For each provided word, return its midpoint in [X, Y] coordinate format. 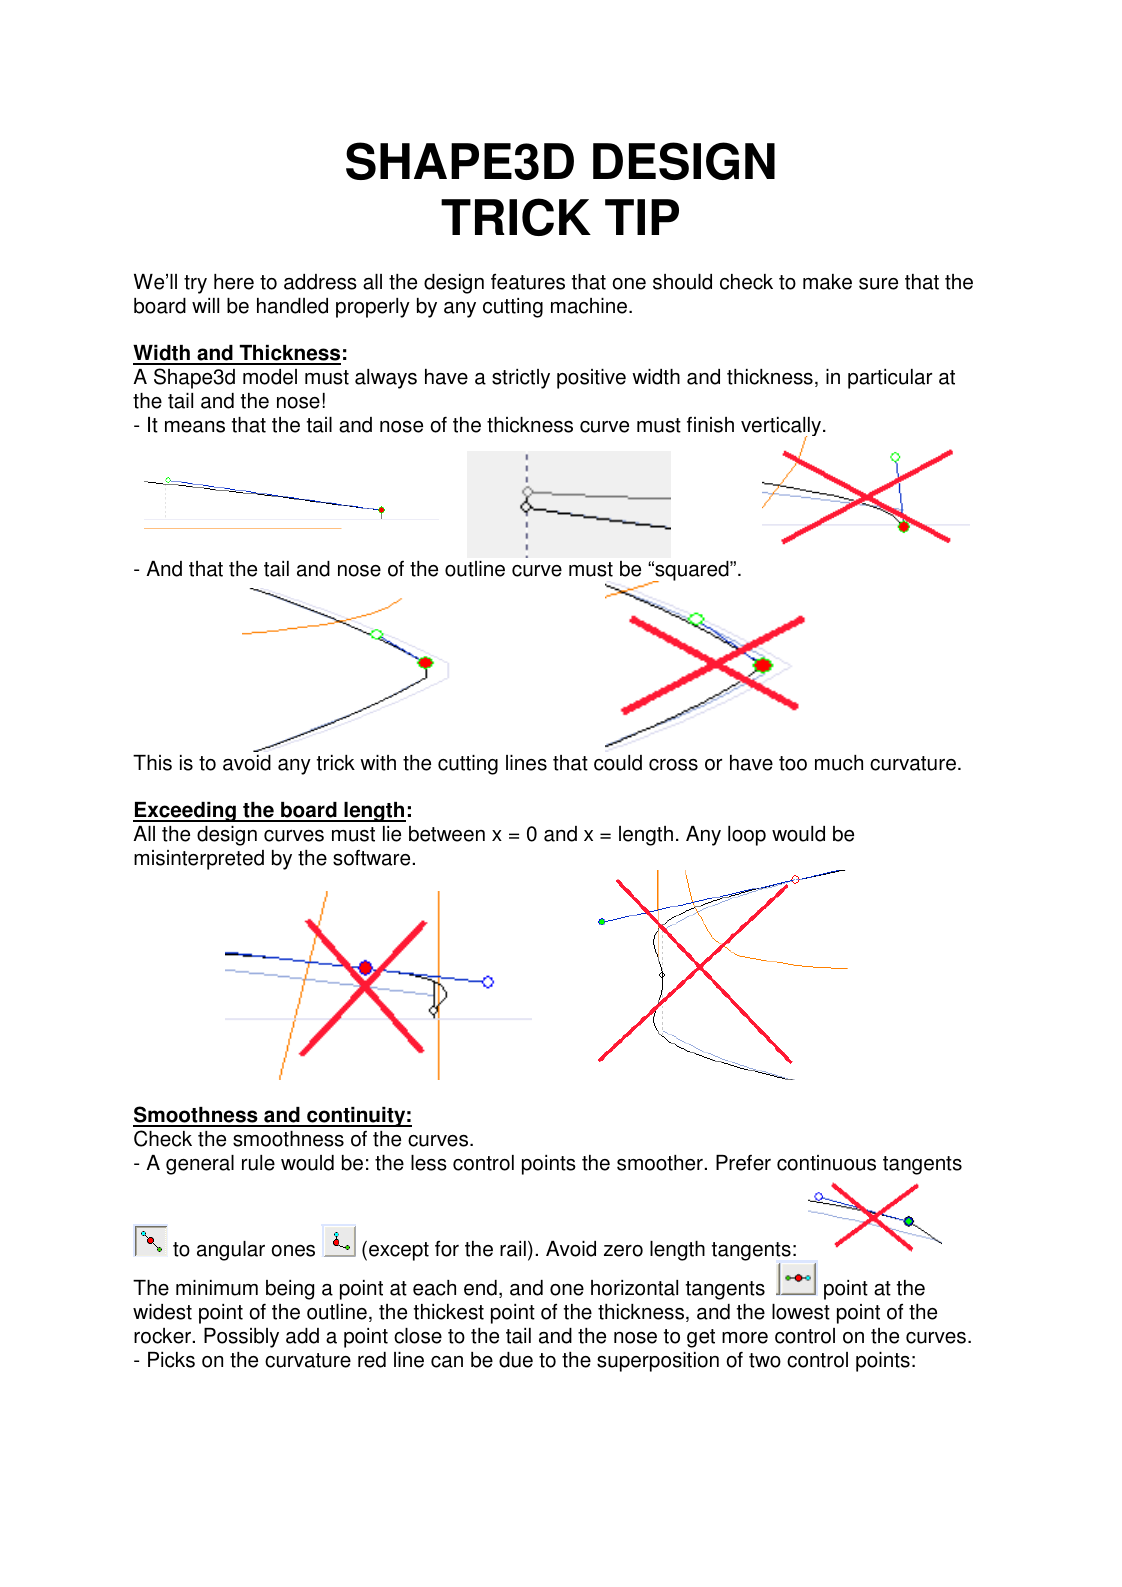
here [234, 282]
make [827, 282]
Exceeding [185, 812]
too [793, 763]
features [528, 282]
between [447, 834]
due [516, 1360]
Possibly [241, 1338]
